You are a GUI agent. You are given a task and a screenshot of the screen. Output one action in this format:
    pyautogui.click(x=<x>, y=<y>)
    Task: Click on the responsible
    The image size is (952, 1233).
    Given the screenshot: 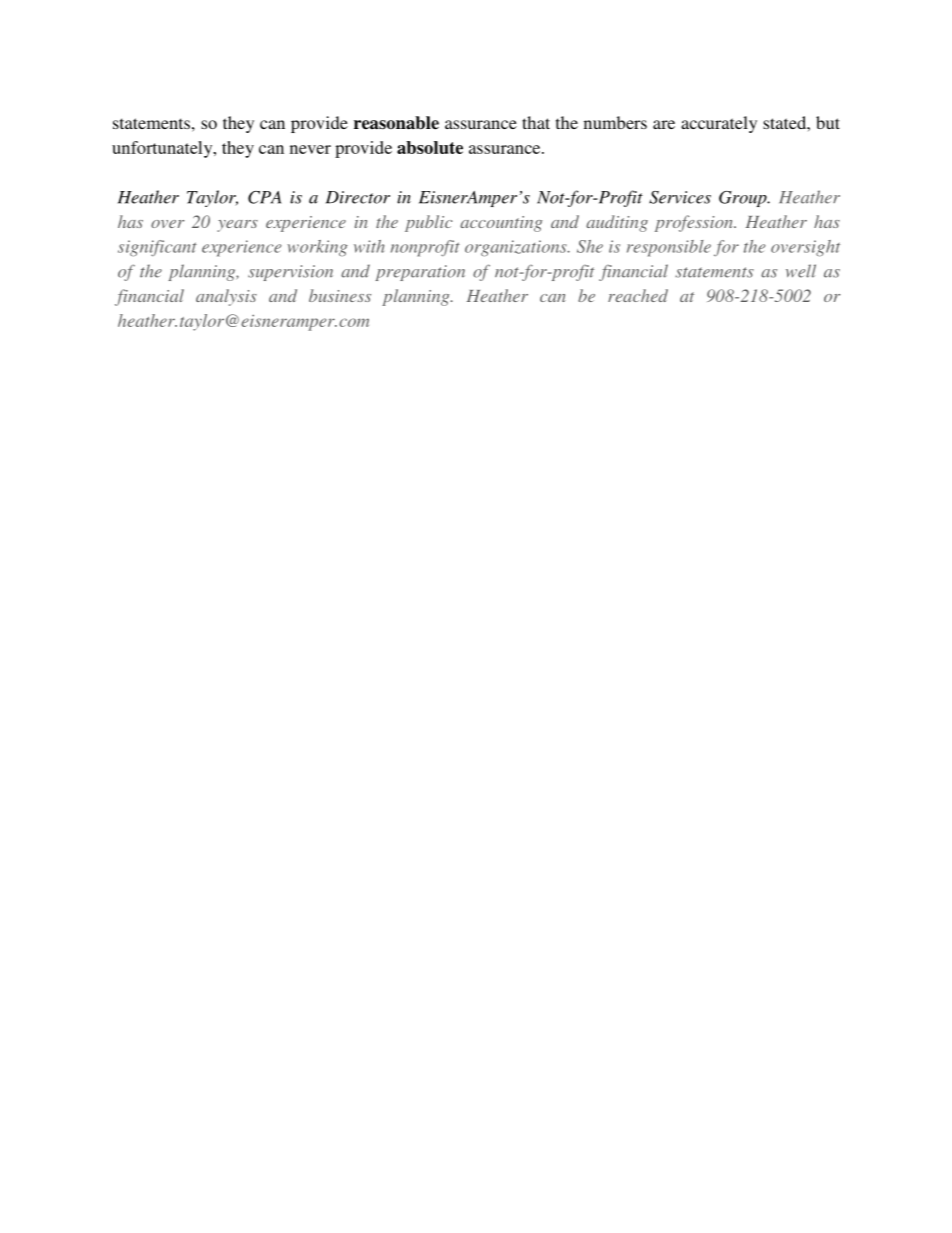 What is the action you would take?
    pyautogui.click(x=669, y=248)
